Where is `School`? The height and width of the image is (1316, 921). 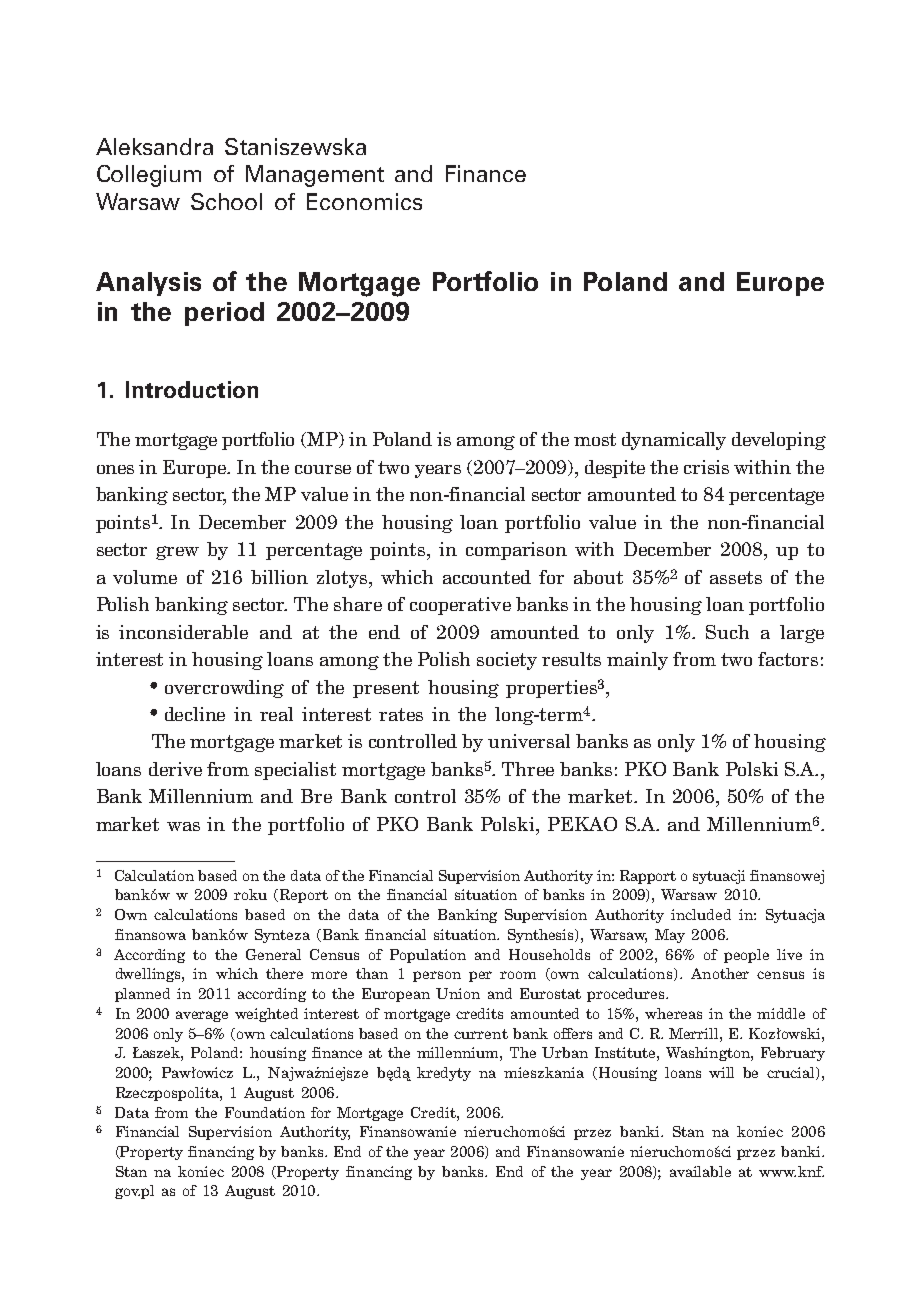
School is located at coordinates (226, 201).
